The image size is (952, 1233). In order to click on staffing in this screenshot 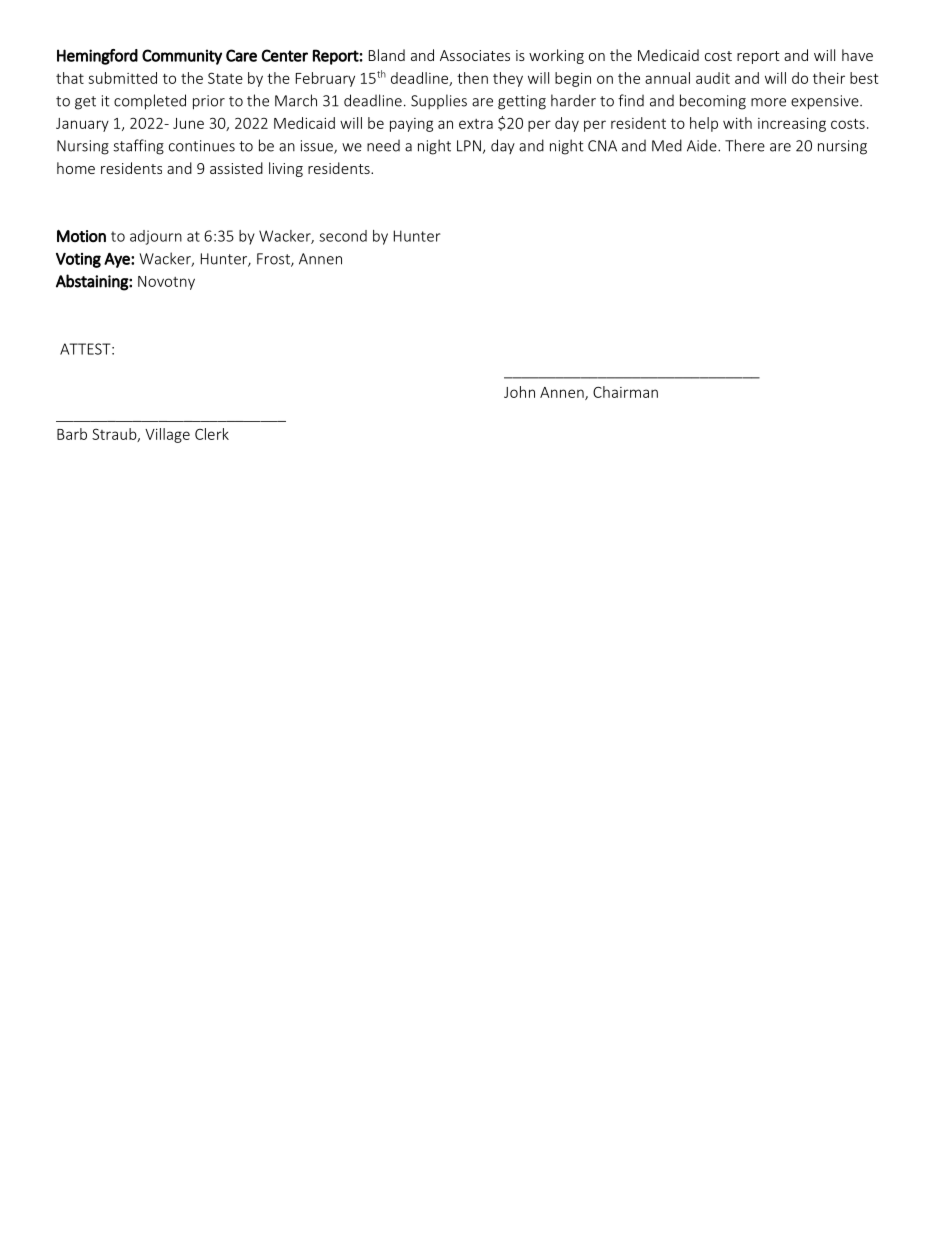, I will do `click(138, 147)`.
